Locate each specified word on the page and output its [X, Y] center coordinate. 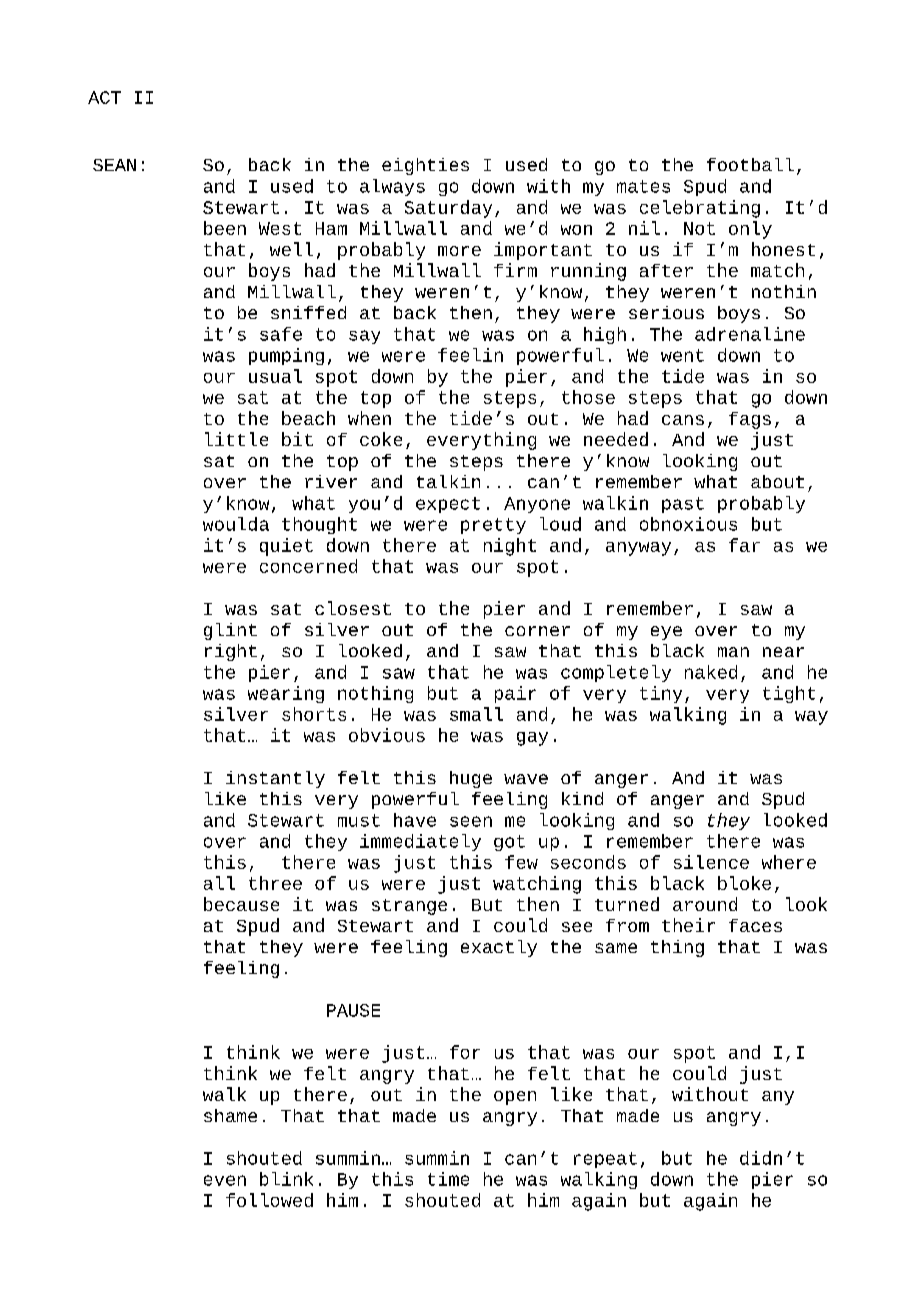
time [448, 1179]
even [225, 1180]
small [476, 714]
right [231, 652]
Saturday [448, 209]
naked [711, 672]
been [225, 228]
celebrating [700, 209]
